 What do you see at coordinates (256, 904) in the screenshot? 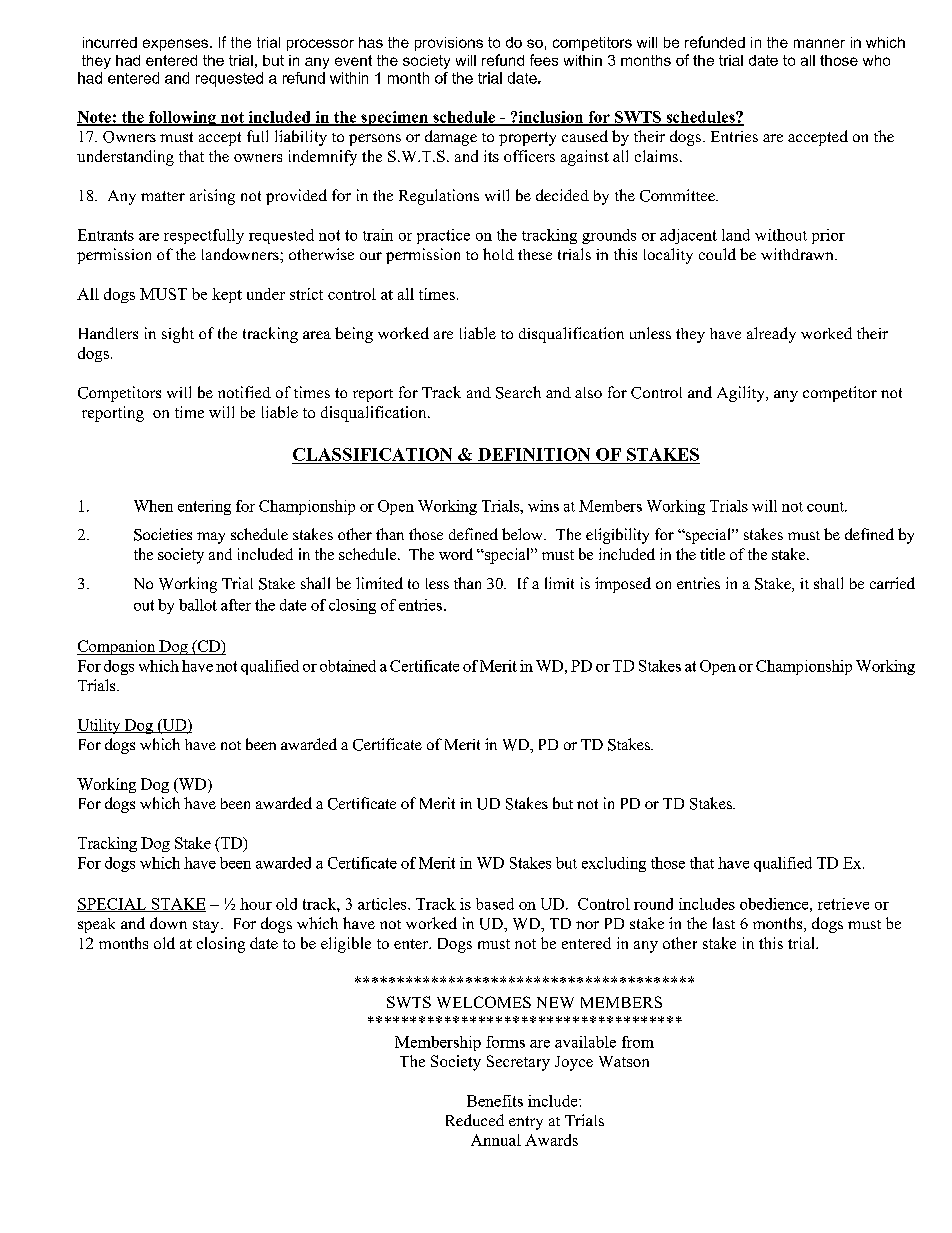
I see `hour` at bounding box center [256, 904].
